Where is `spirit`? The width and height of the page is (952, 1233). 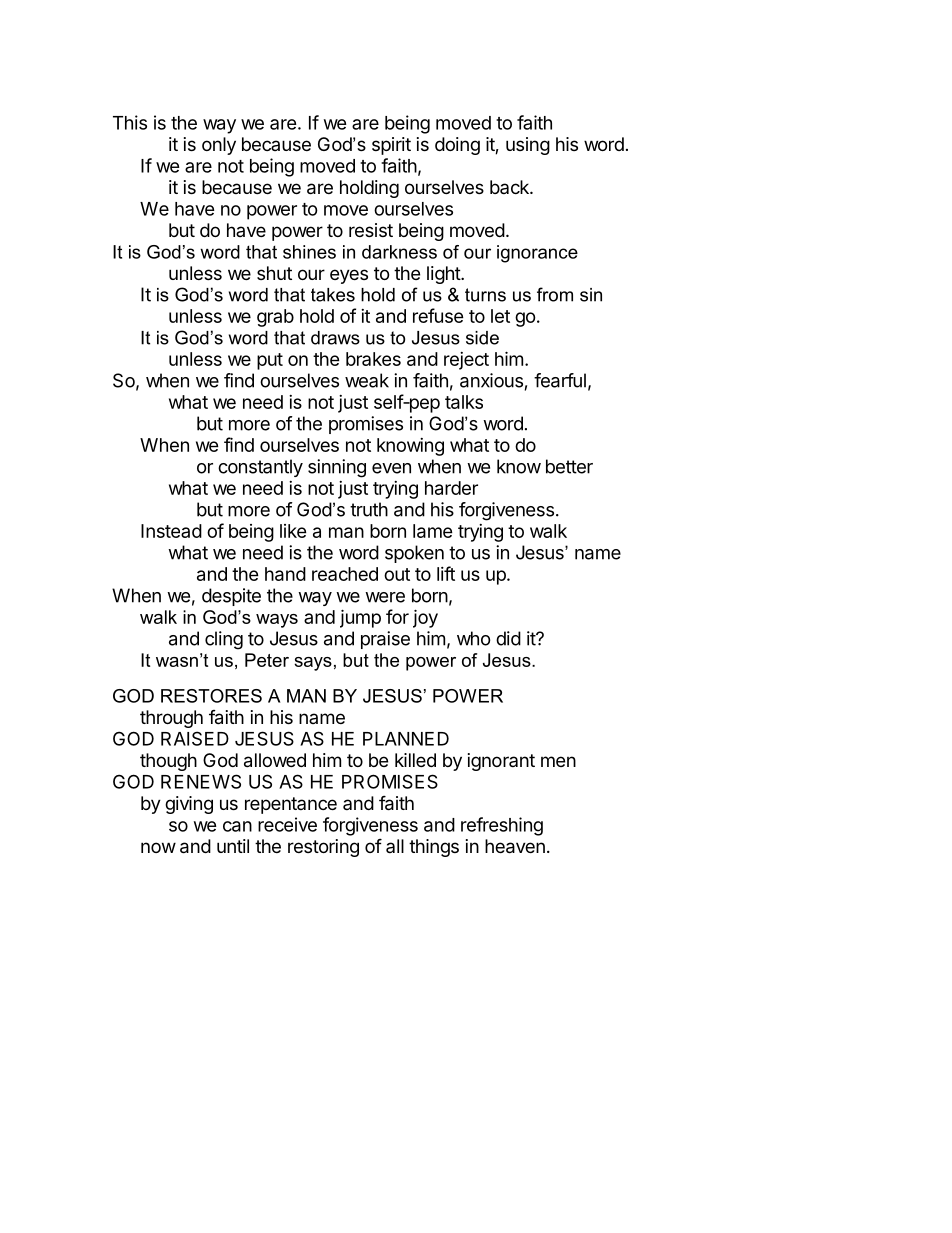 spirit is located at coordinates (391, 146).
